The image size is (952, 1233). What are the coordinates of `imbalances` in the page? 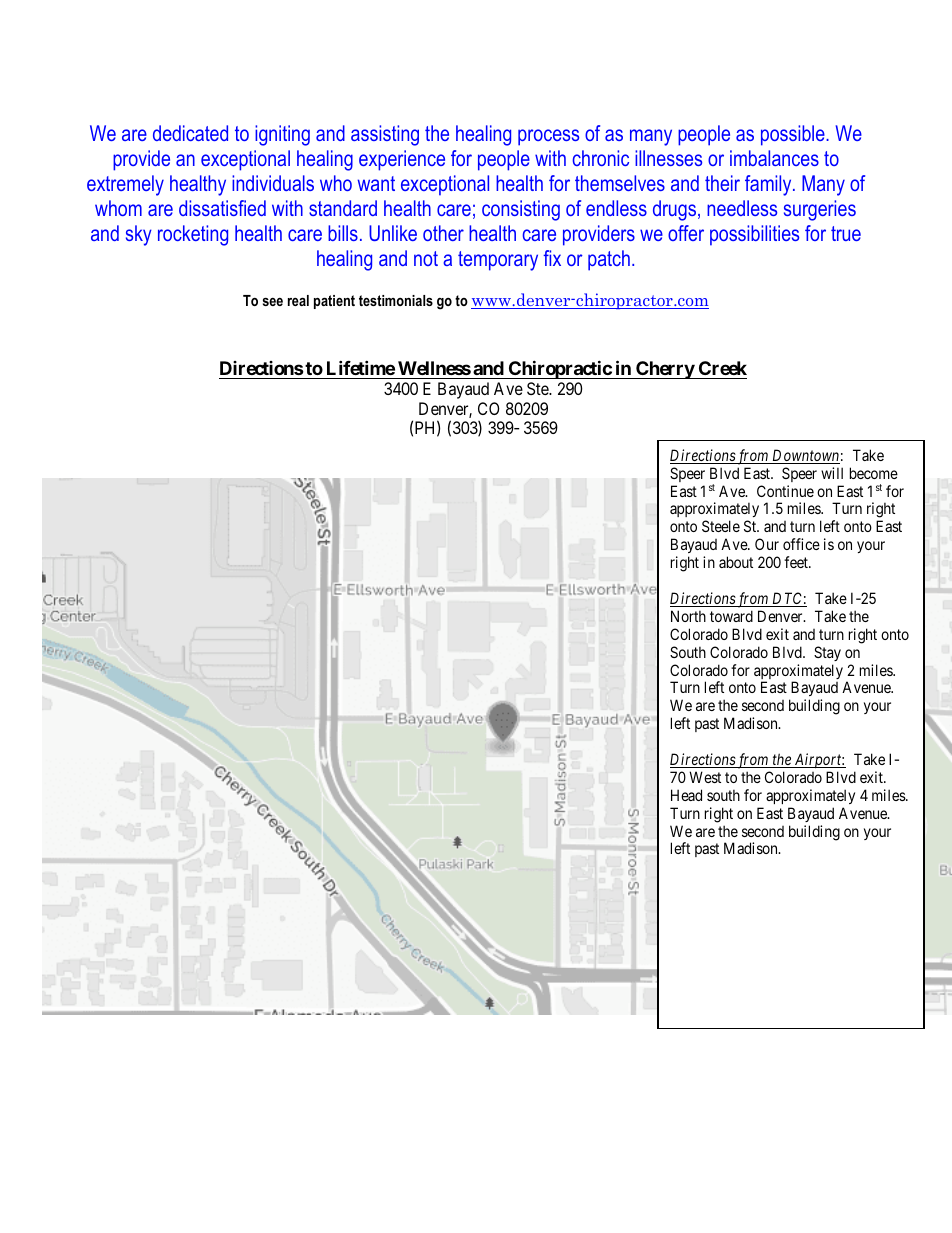 It's located at (774, 158).
